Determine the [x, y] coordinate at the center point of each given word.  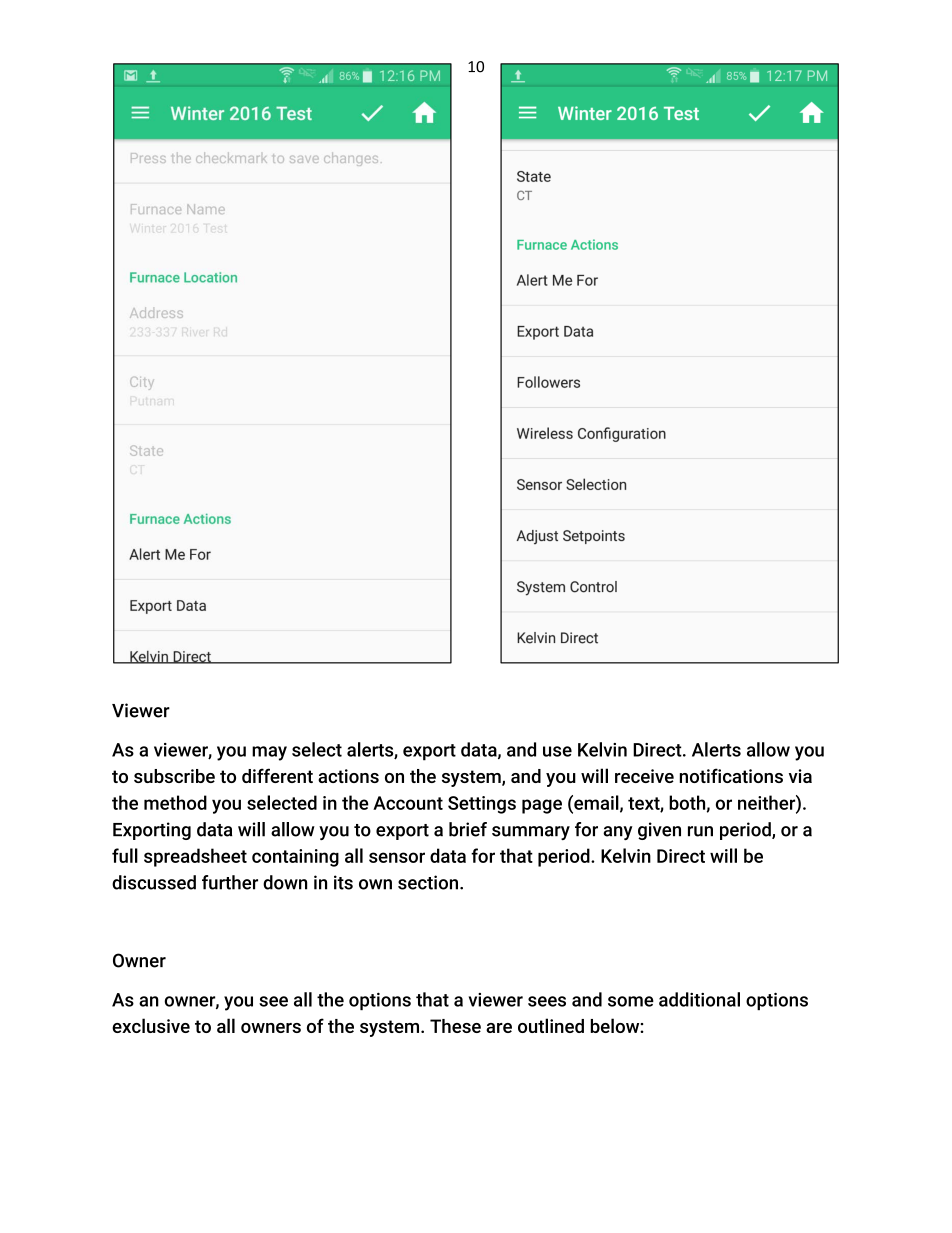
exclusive [151, 1025]
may [269, 753]
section [428, 882]
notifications [731, 775]
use [557, 751]
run [700, 831]
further [230, 882]
